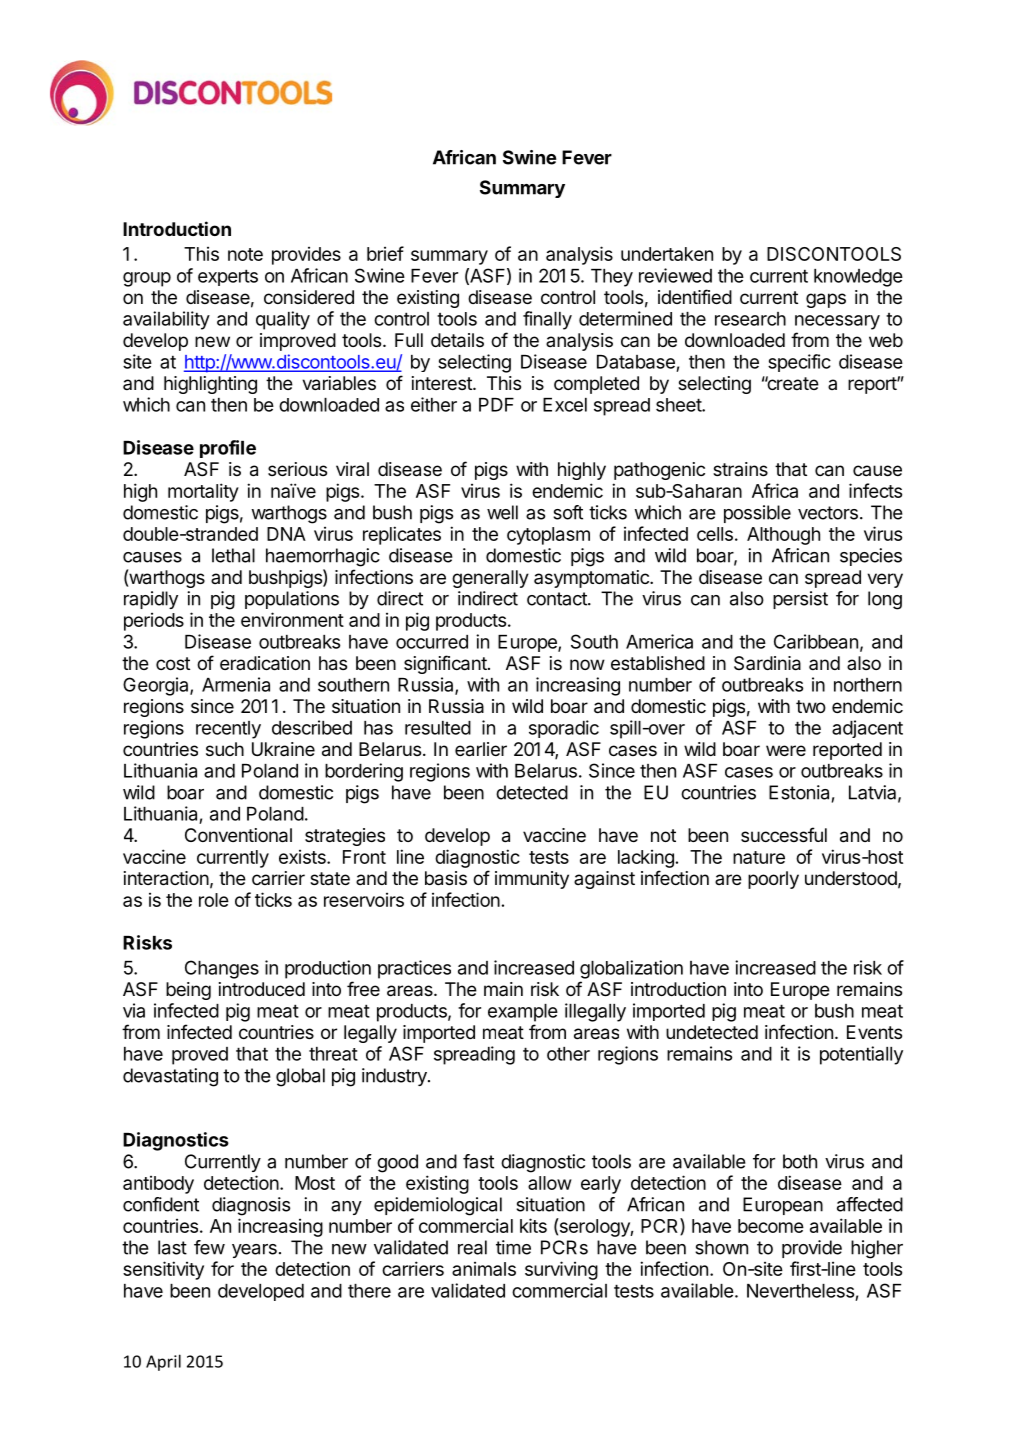 The height and width of the screenshot is (1433, 1013). What do you see at coordinates (163, 1362) in the screenshot?
I see `April` at bounding box center [163, 1362].
